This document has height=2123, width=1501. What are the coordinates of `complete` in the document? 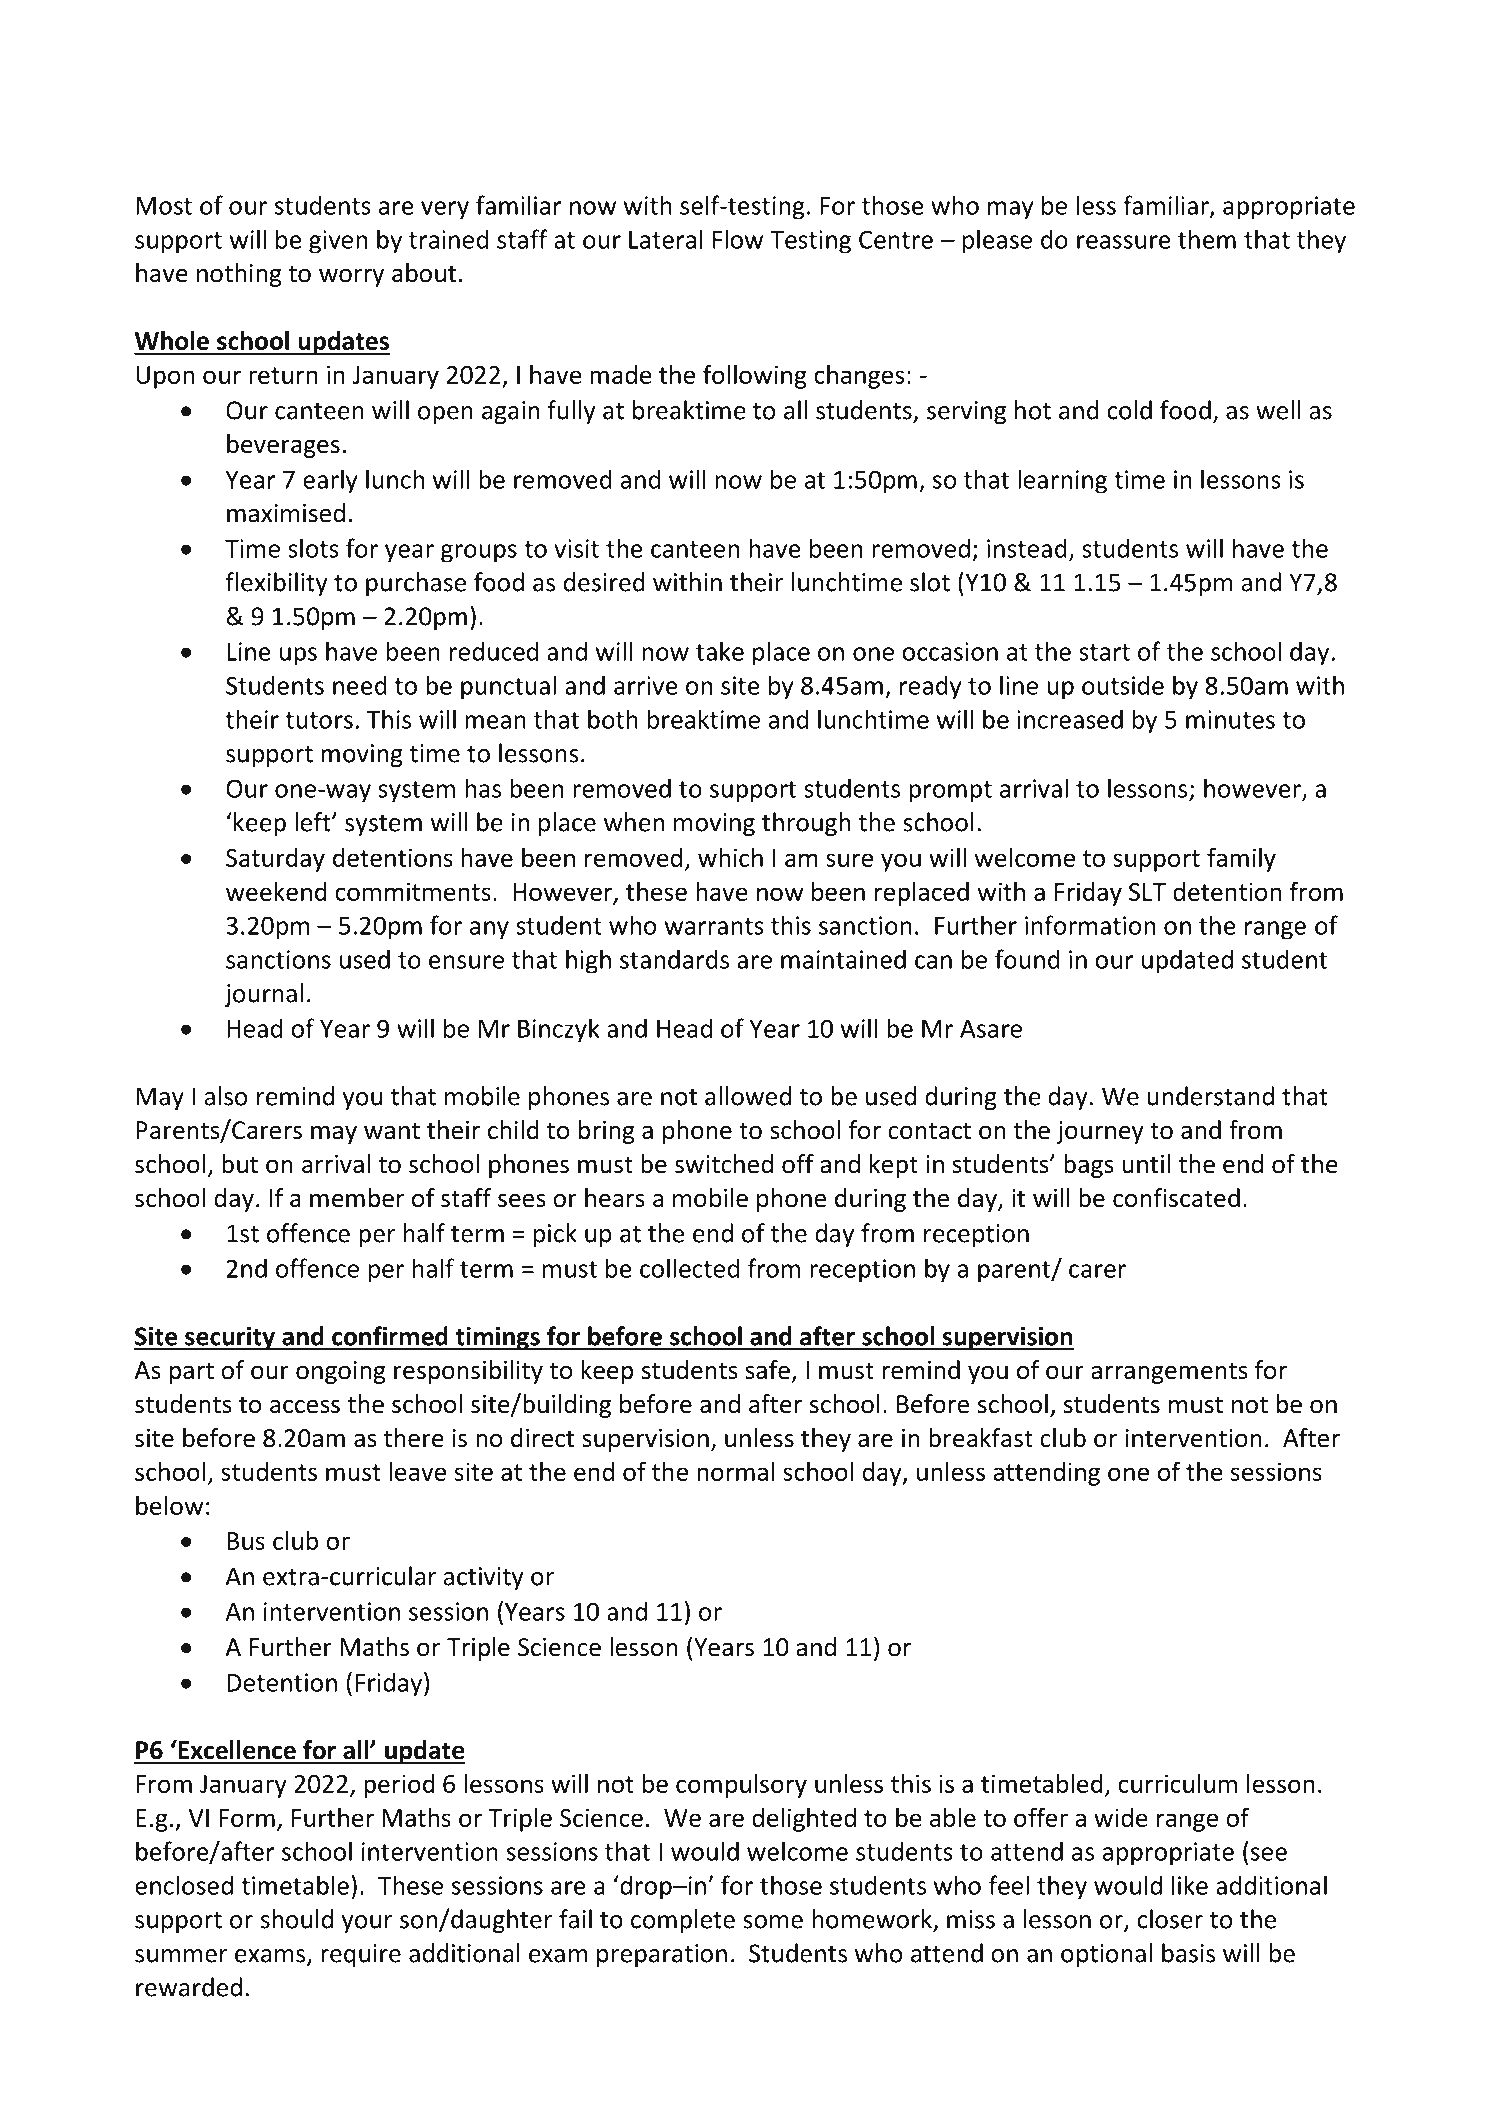 It's located at (683, 1921).
